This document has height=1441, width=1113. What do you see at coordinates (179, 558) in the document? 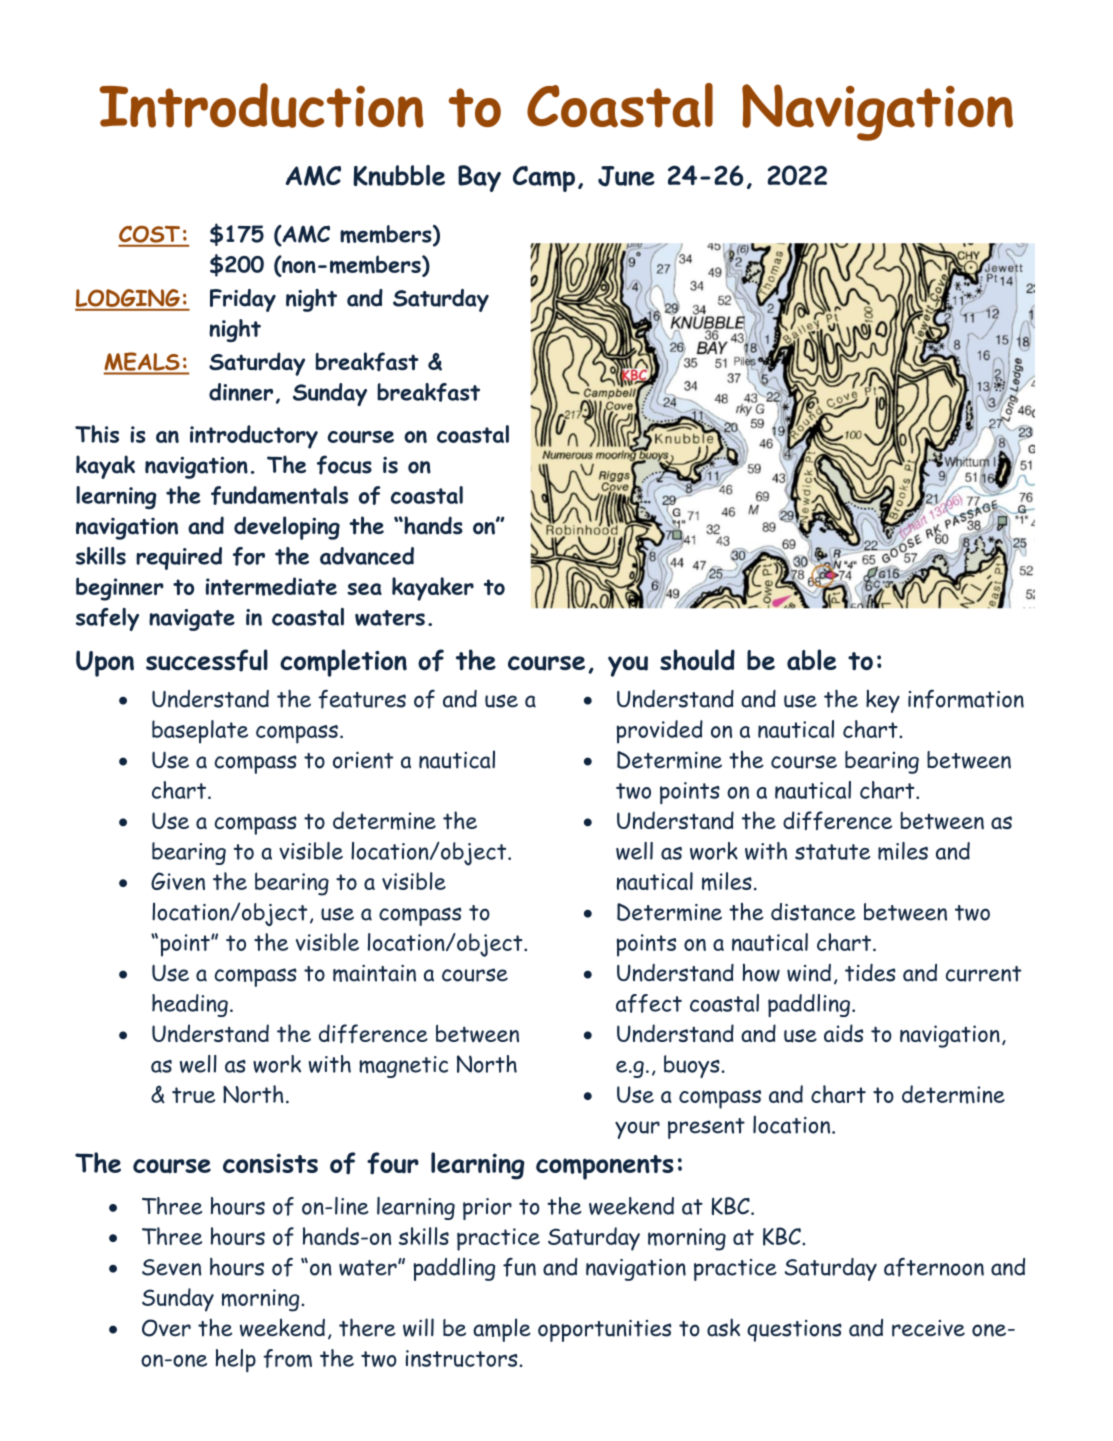
I see `required` at bounding box center [179, 558].
